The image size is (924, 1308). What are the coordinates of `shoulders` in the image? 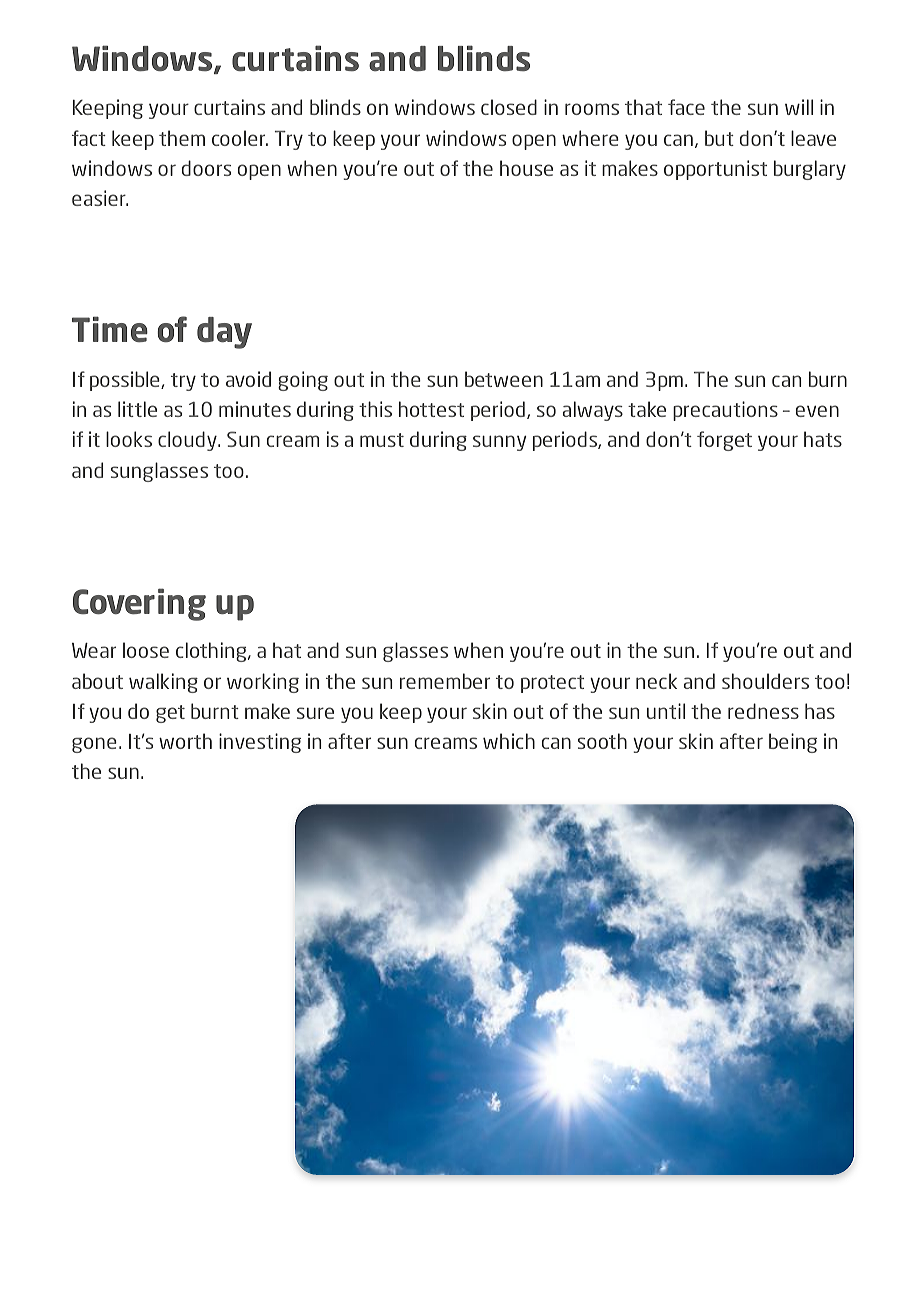 It's located at (765, 681).
